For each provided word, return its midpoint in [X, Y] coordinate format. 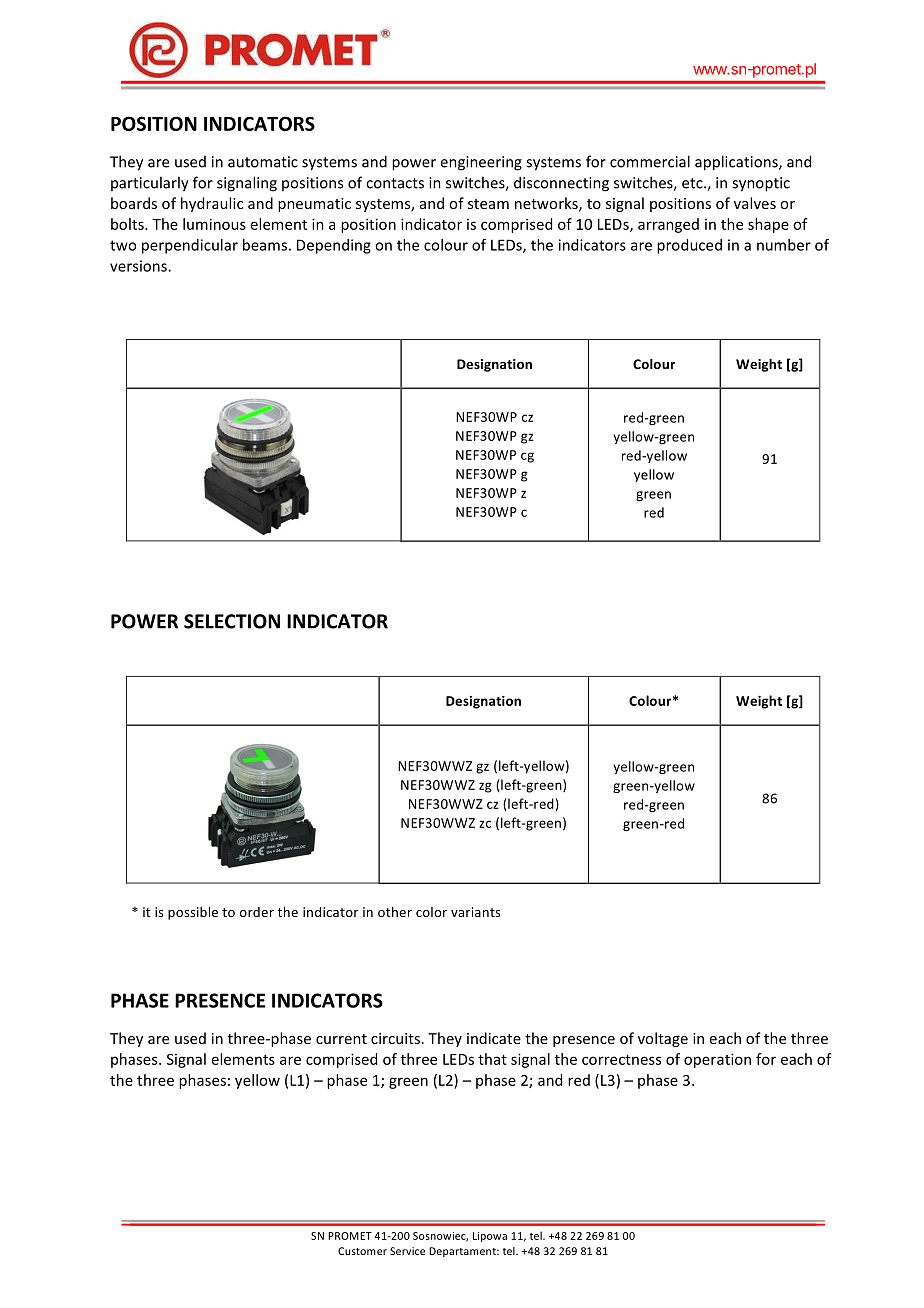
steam [488, 204]
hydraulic [212, 204]
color [431, 912]
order [257, 912]
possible [193, 913]
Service [407, 1251]
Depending [334, 246]
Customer [362, 1251]
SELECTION [232, 621]
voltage [663, 1039]
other [395, 912]
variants [475, 912]
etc [693, 183]
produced [689, 246]
